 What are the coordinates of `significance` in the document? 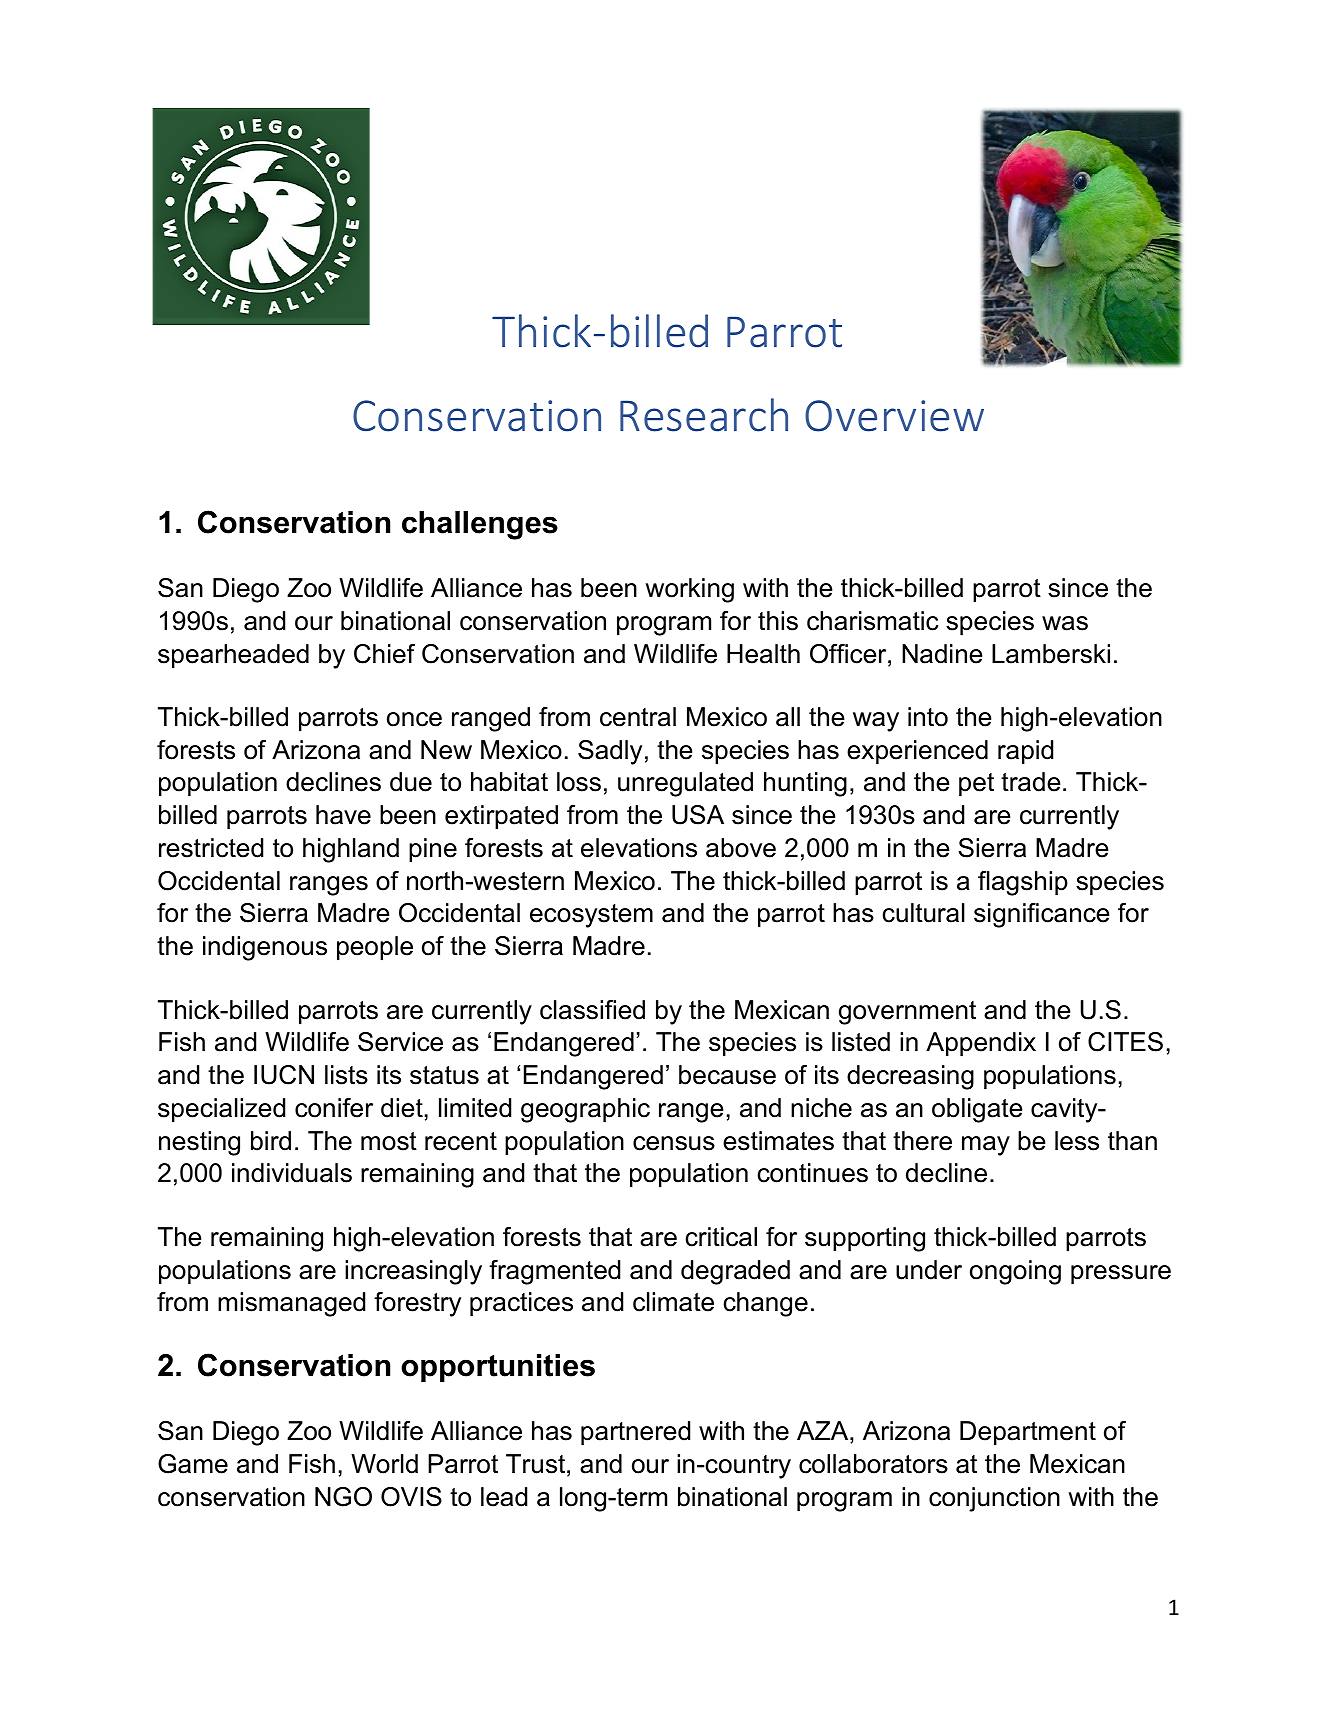 It's located at (1041, 915).
